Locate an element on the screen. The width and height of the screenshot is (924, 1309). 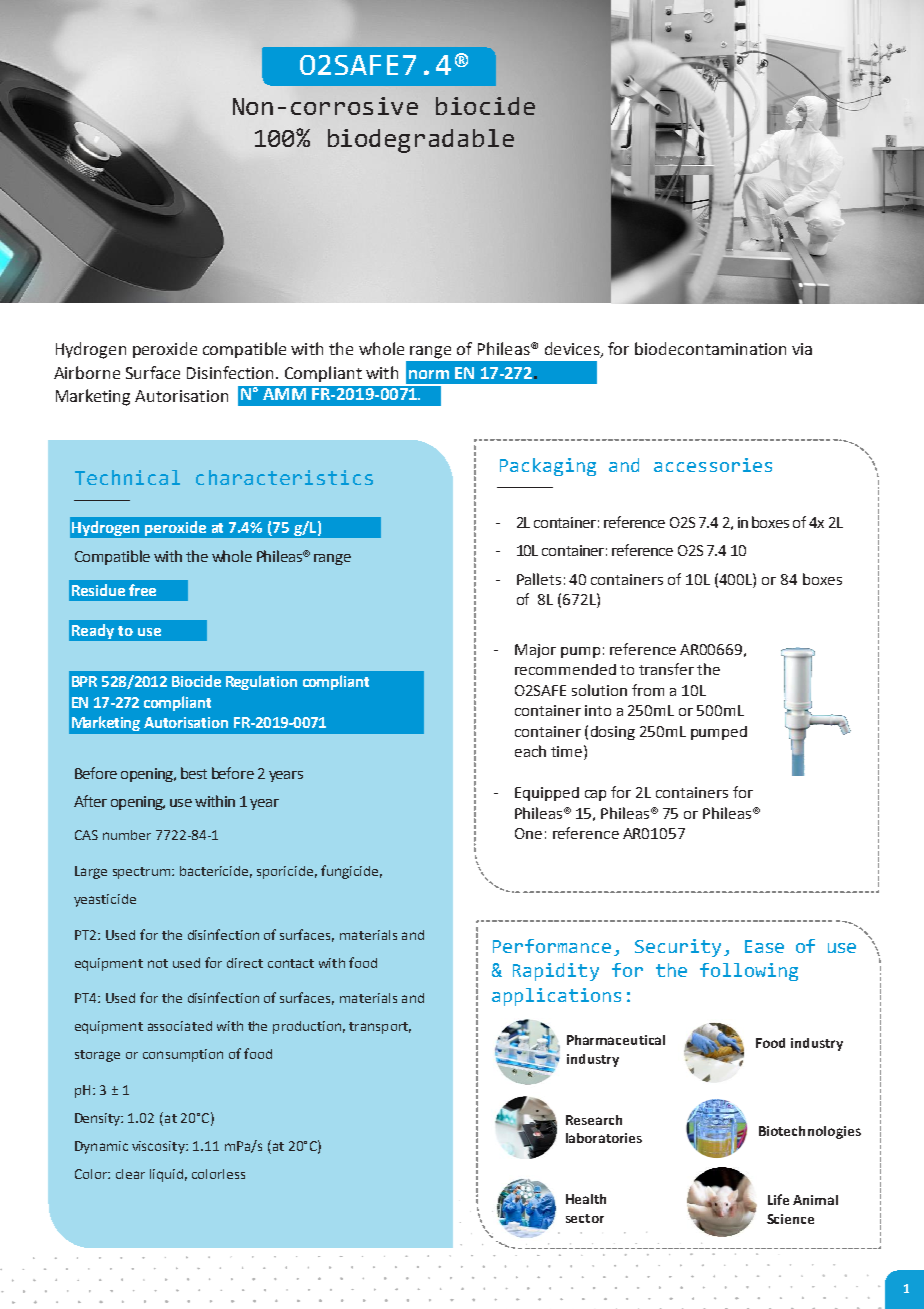
devices is located at coordinates (573, 350).
